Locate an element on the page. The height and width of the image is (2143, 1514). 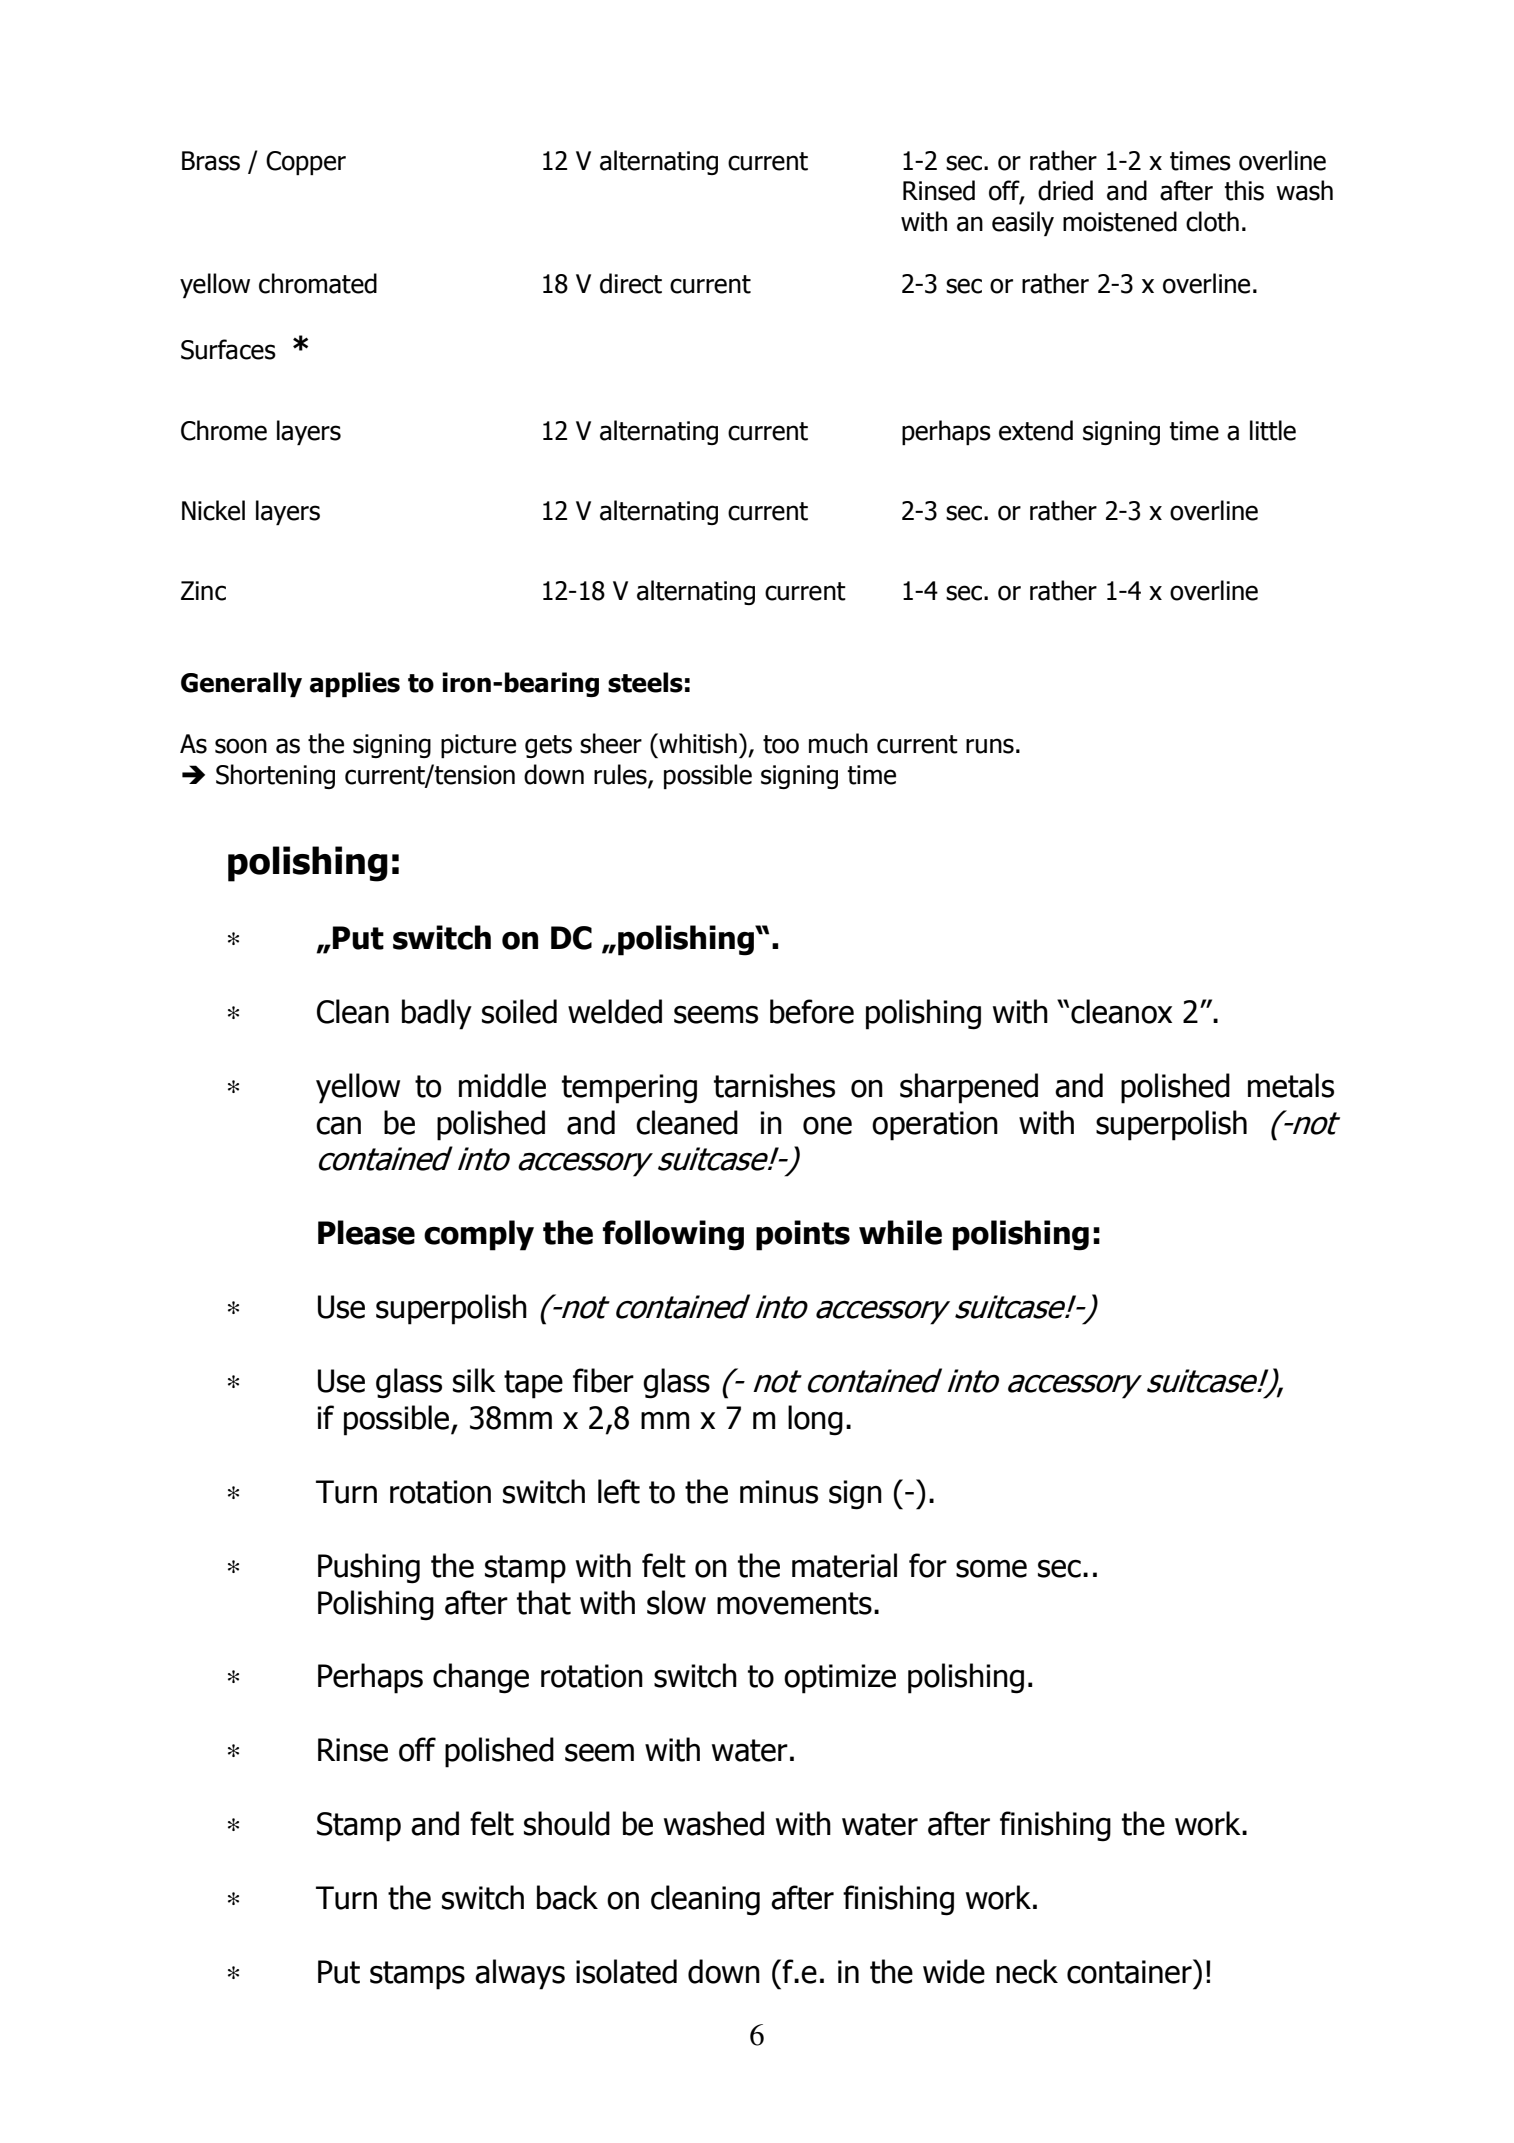
long is located at coordinates (815, 1420).
